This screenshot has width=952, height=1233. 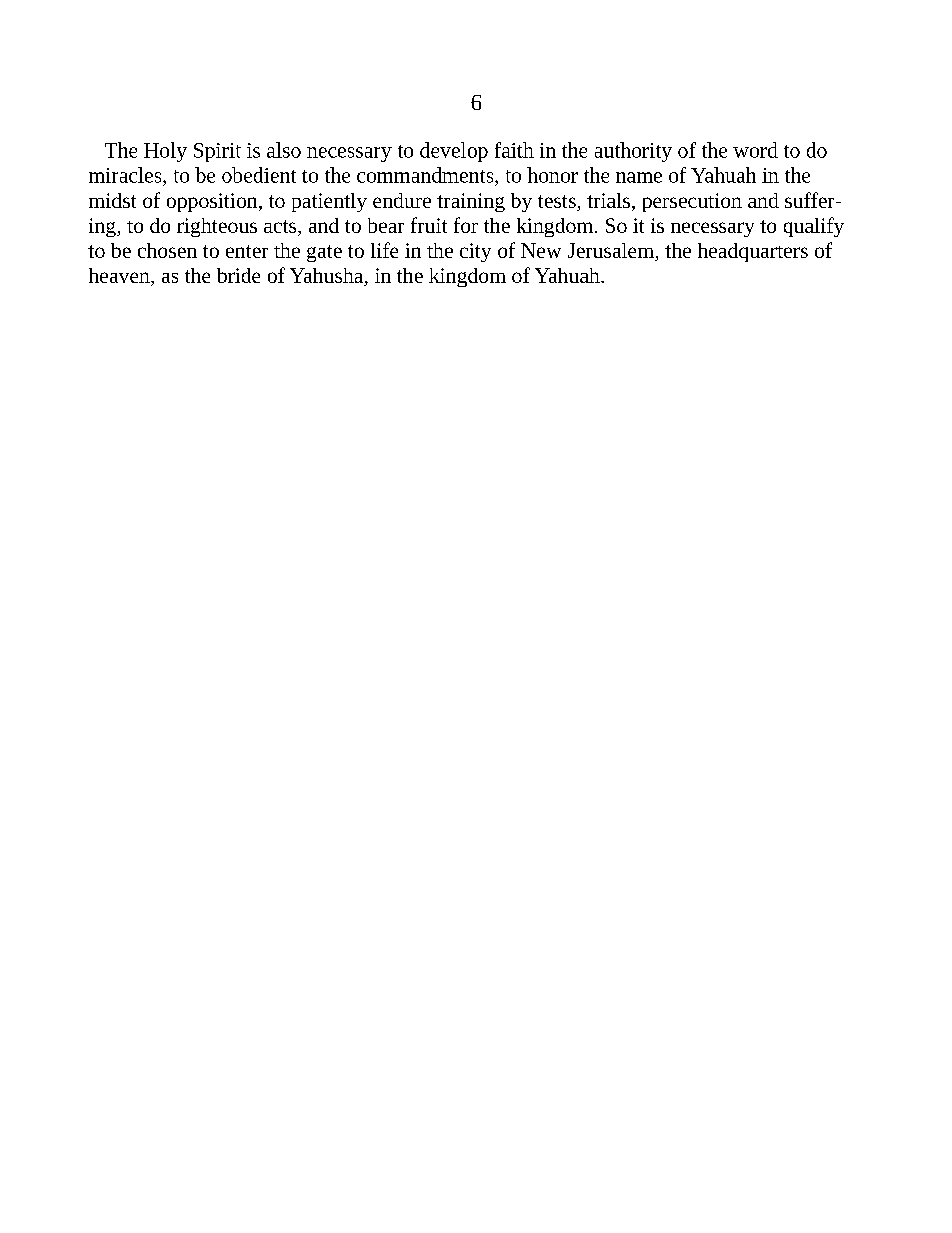 I want to click on commandments, so click(x=426, y=175).
